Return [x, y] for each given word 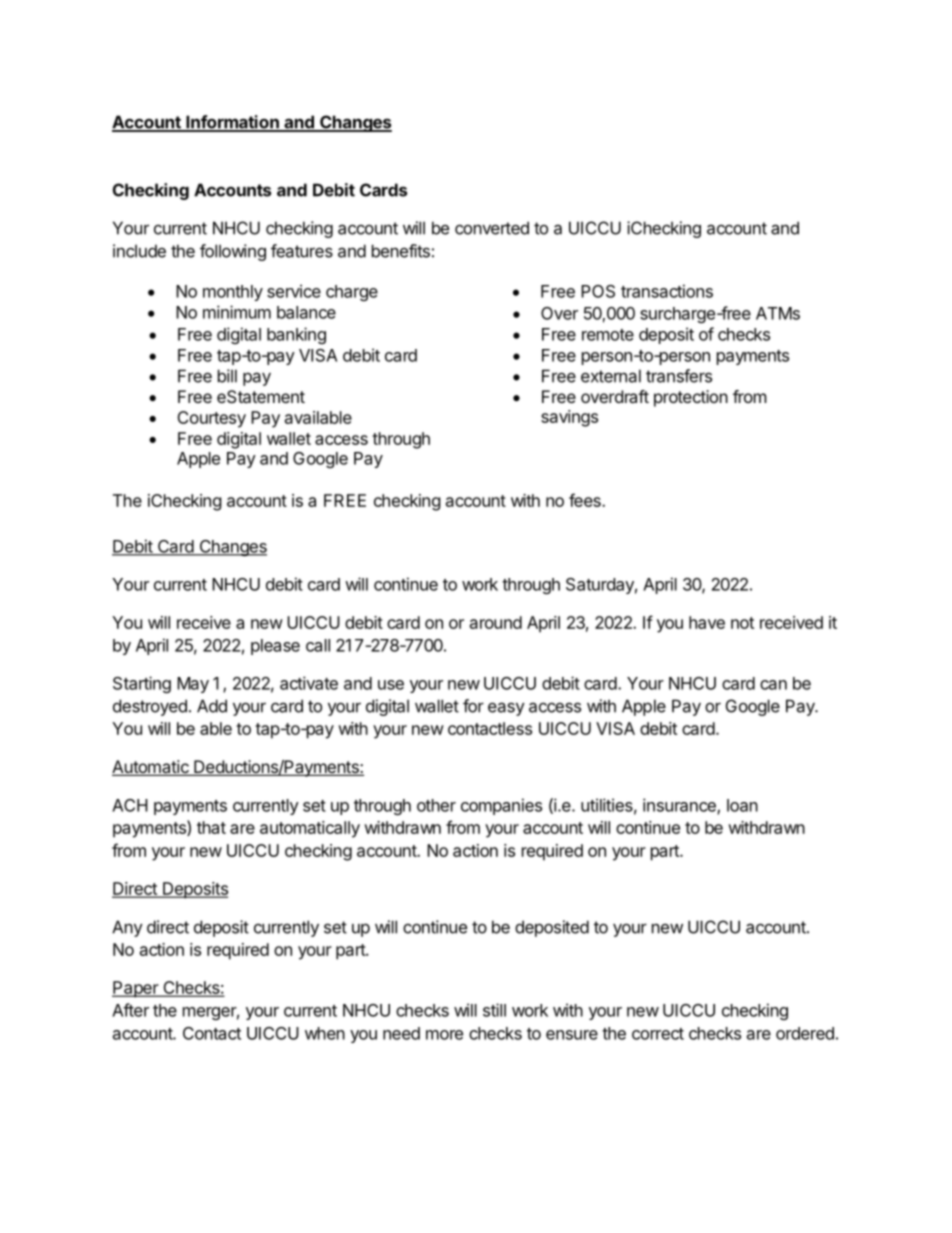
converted [492, 228]
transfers [679, 376]
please [275, 647]
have [707, 622]
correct [658, 1034]
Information [232, 123]
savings [569, 418]
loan [742, 805]
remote [608, 335]
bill [227, 376]
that [211, 827]
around [496, 622]
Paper [136, 989]
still [494, 1010]
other [436, 805]
